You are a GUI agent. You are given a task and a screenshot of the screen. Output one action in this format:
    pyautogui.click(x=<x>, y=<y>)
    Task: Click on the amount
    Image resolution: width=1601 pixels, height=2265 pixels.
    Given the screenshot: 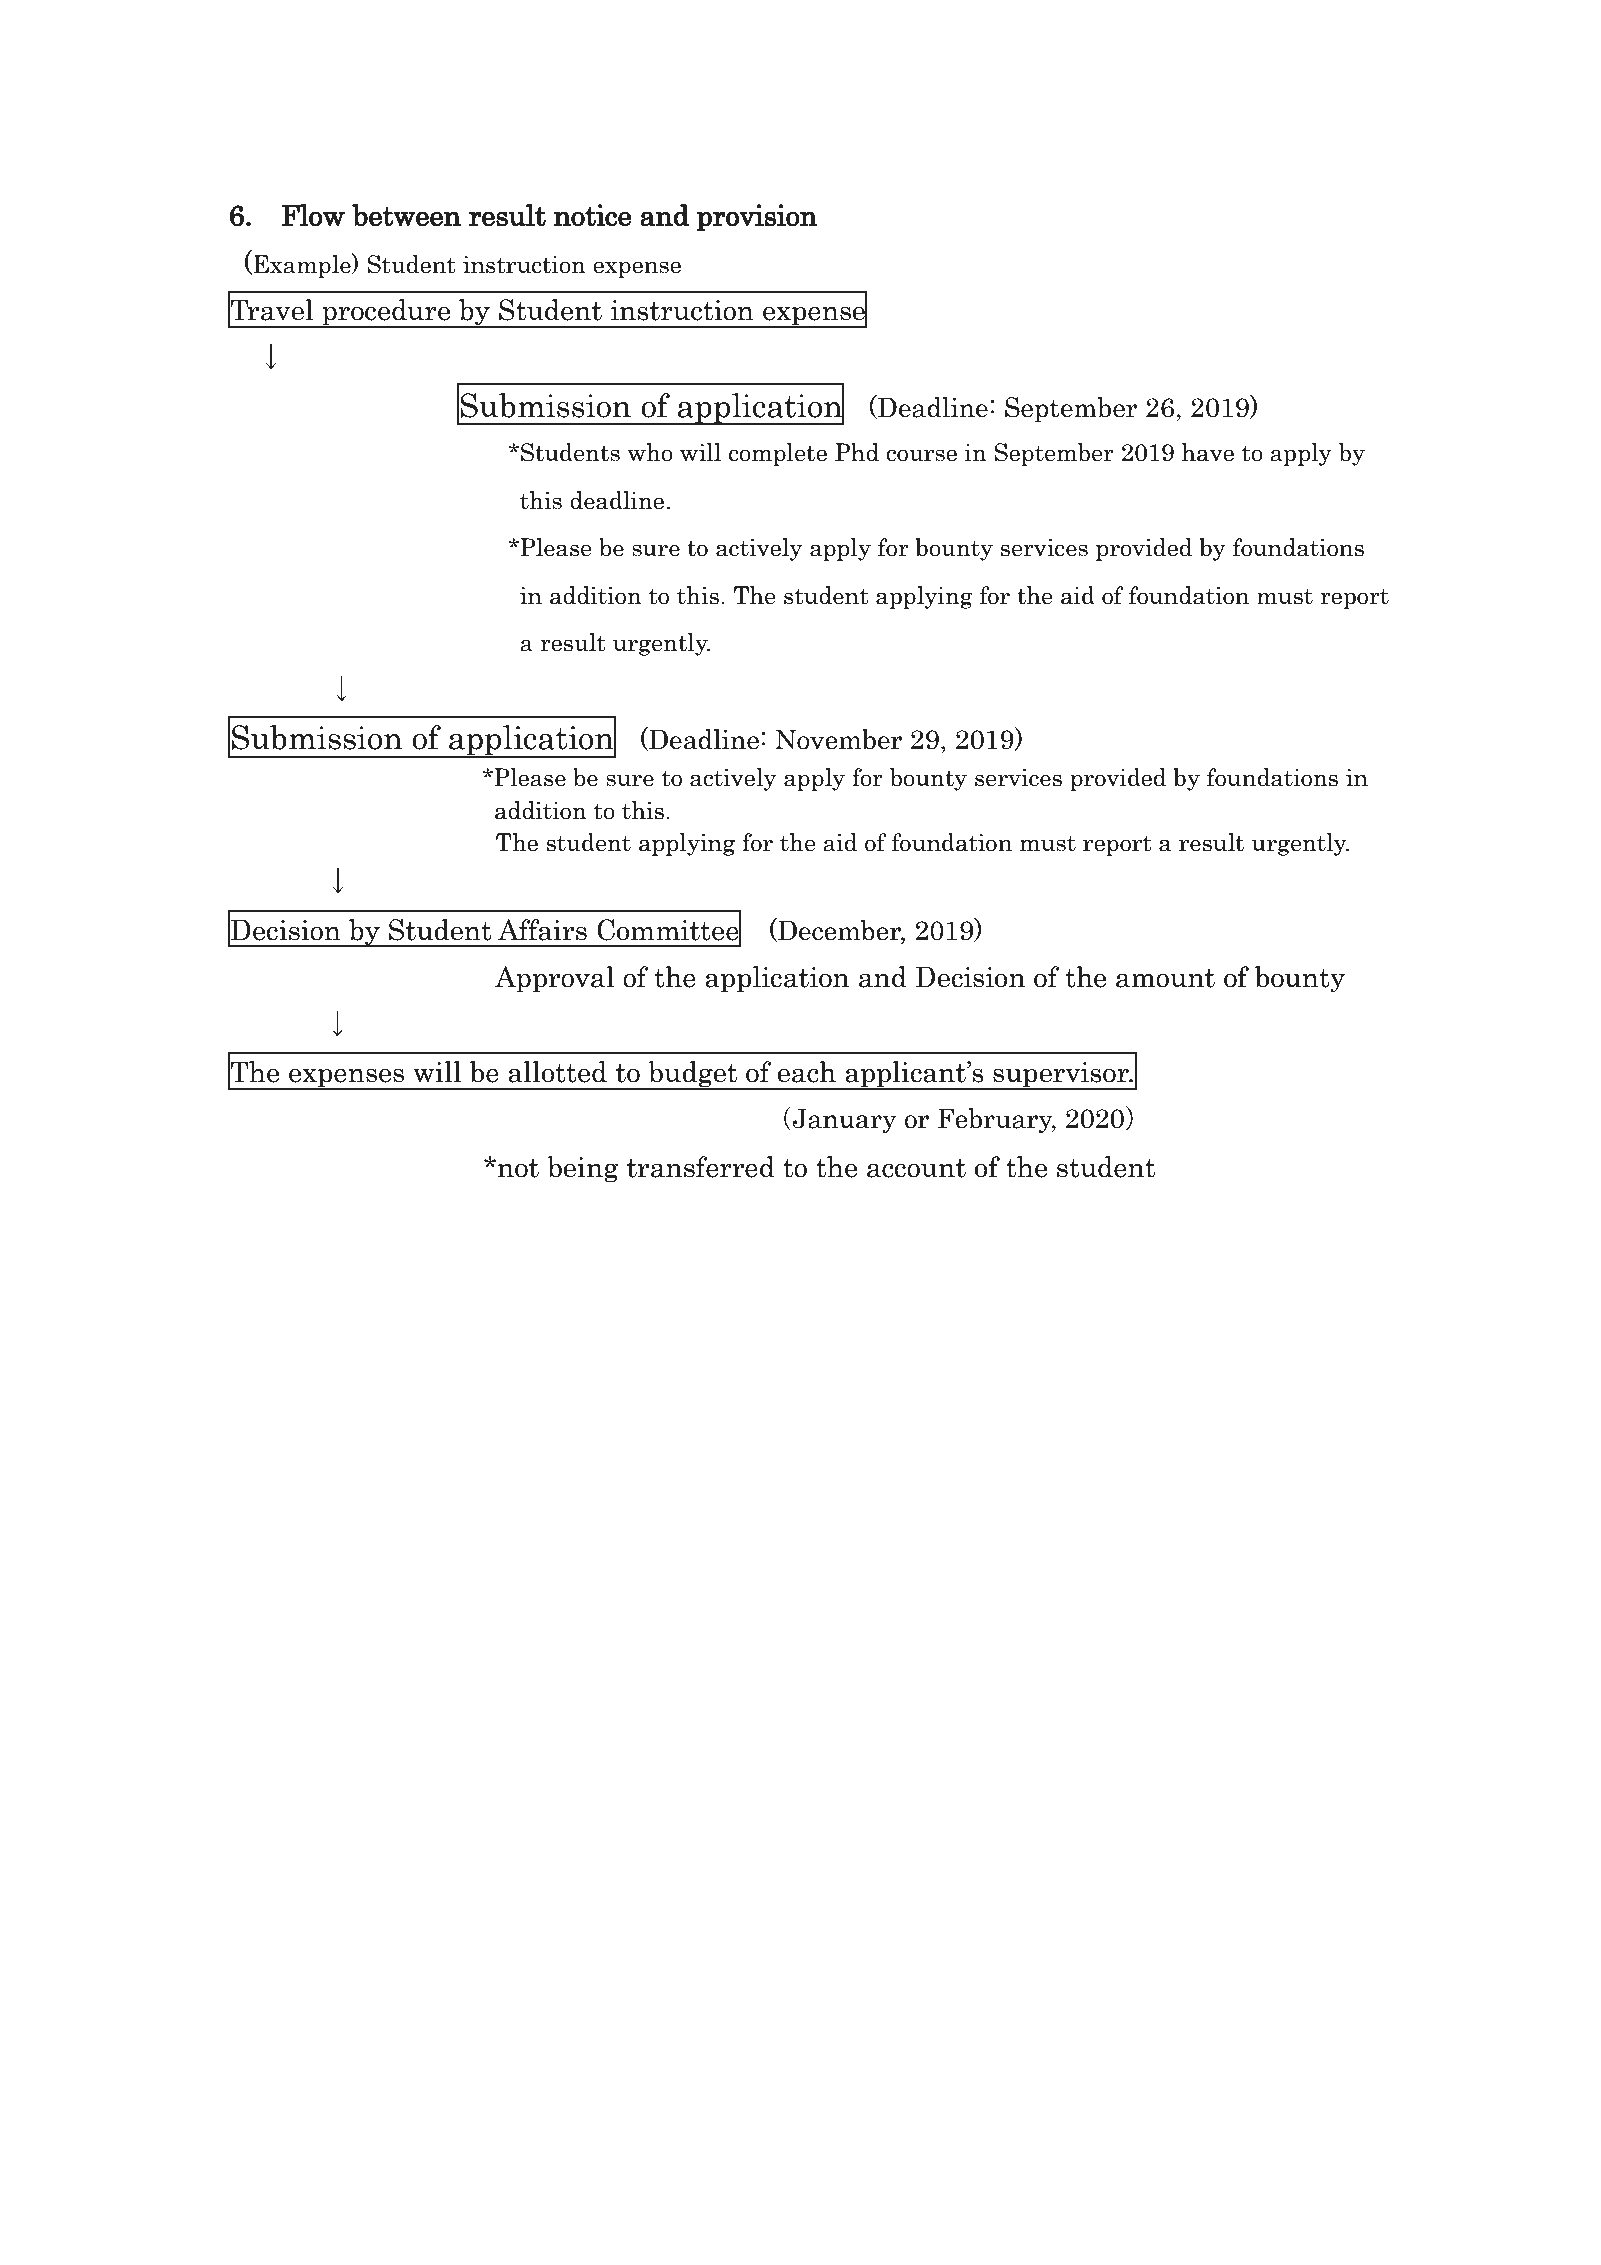 What is the action you would take?
    pyautogui.click(x=1165, y=978)
